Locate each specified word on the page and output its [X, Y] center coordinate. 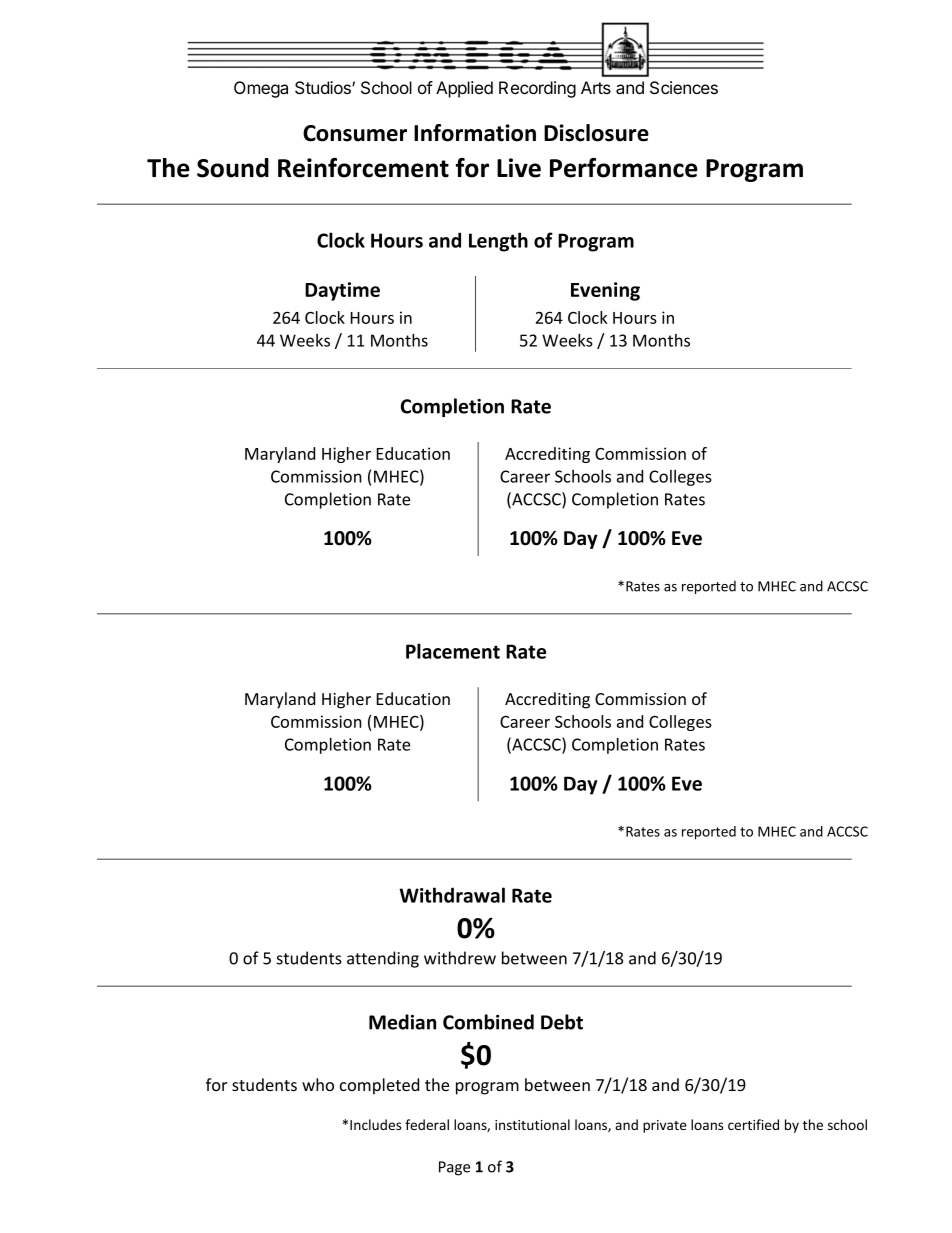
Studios [324, 88]
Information [475, 133]
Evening [605, 291]
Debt [562, 1022]
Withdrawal [452, 895]
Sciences [684, 88]
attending [383, 959]
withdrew [460, 958]
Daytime [342, 291]
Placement [453, 651]
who [318, 1084]
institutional [532, 1124]
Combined [488, 1022]
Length [498, 242]
